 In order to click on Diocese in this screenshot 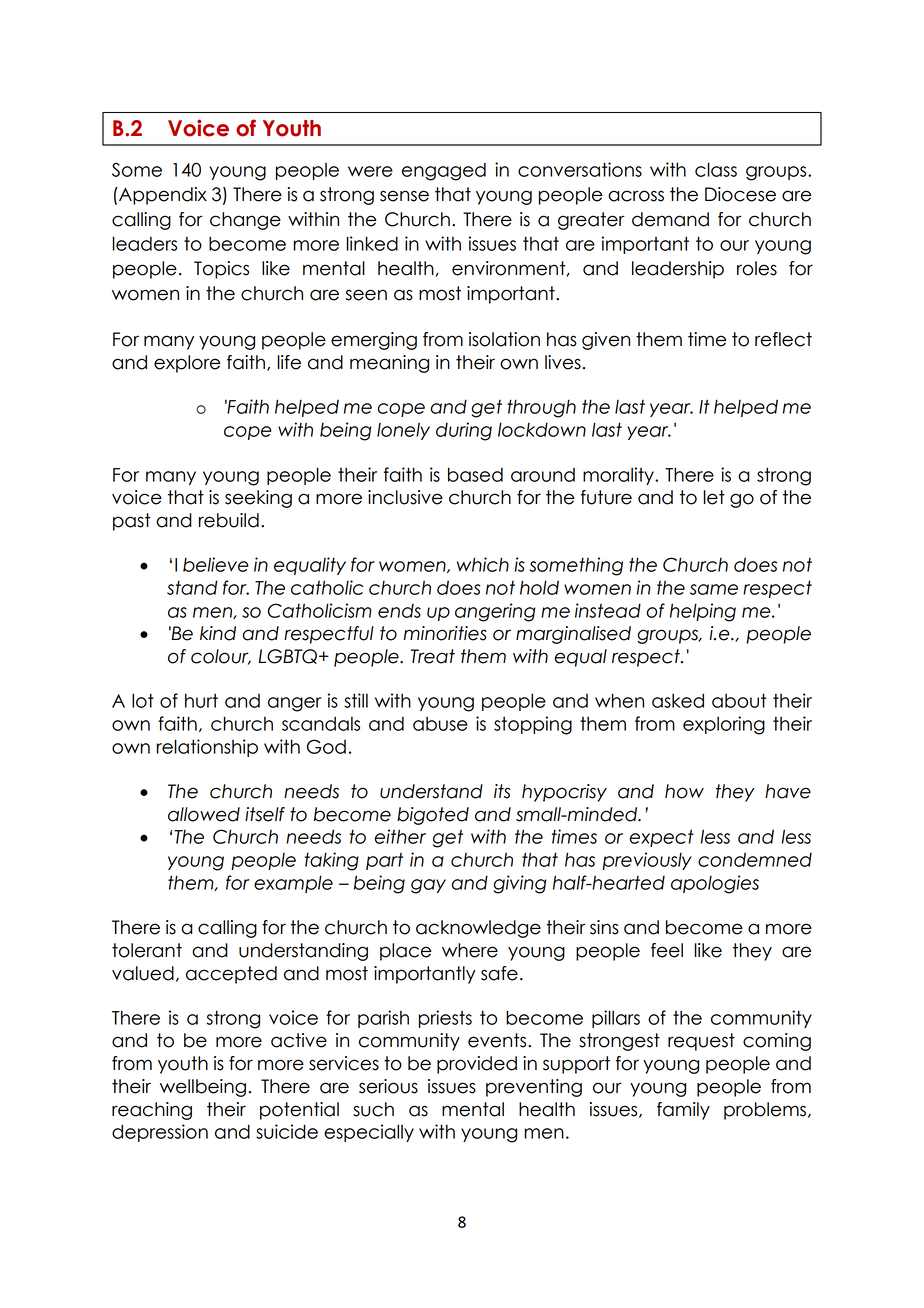, I will do `click(740, 194)`.
